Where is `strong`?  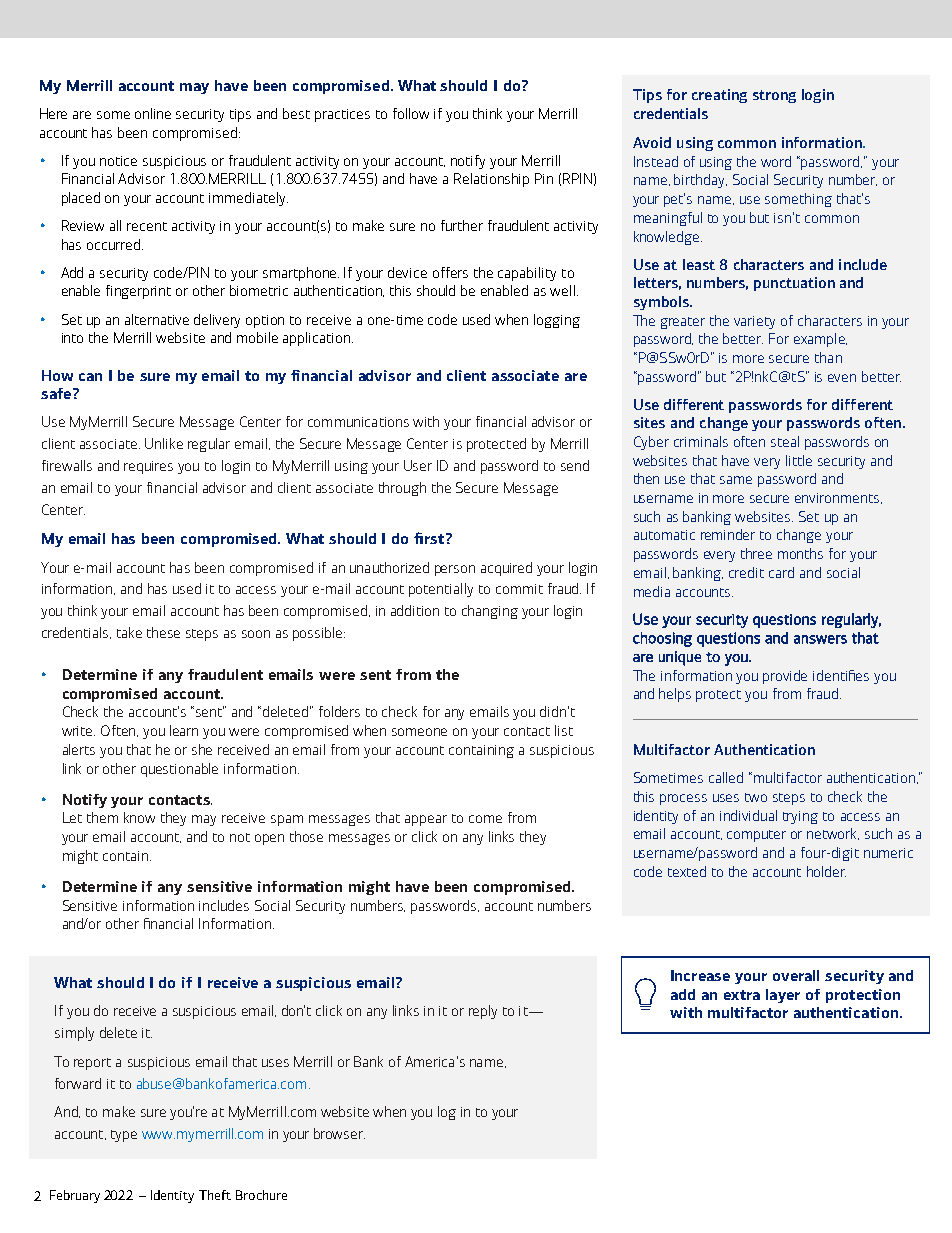 strong is located at coordinates (774, 96).
